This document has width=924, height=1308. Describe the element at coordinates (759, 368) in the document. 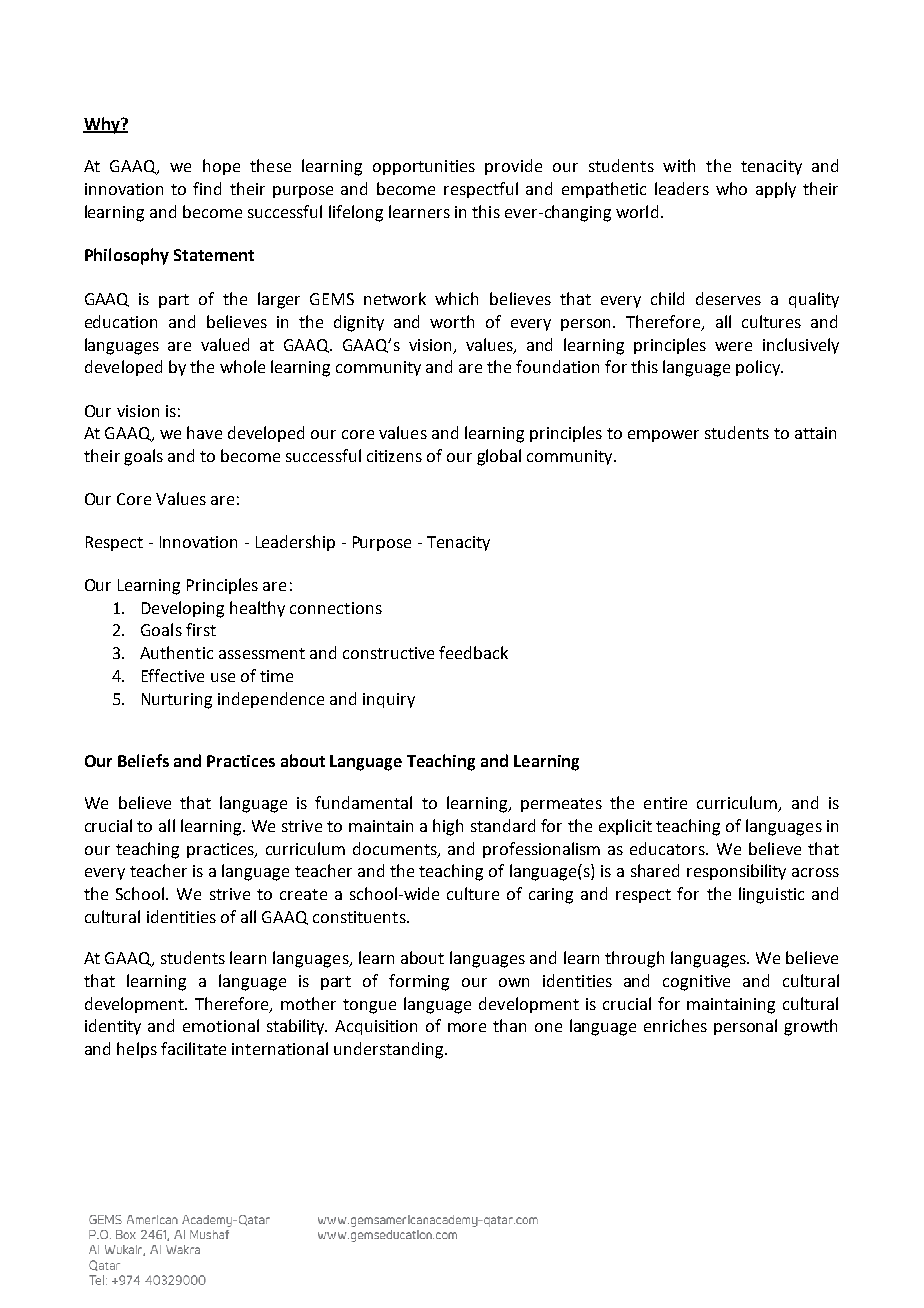

I see `policy` at that location.
